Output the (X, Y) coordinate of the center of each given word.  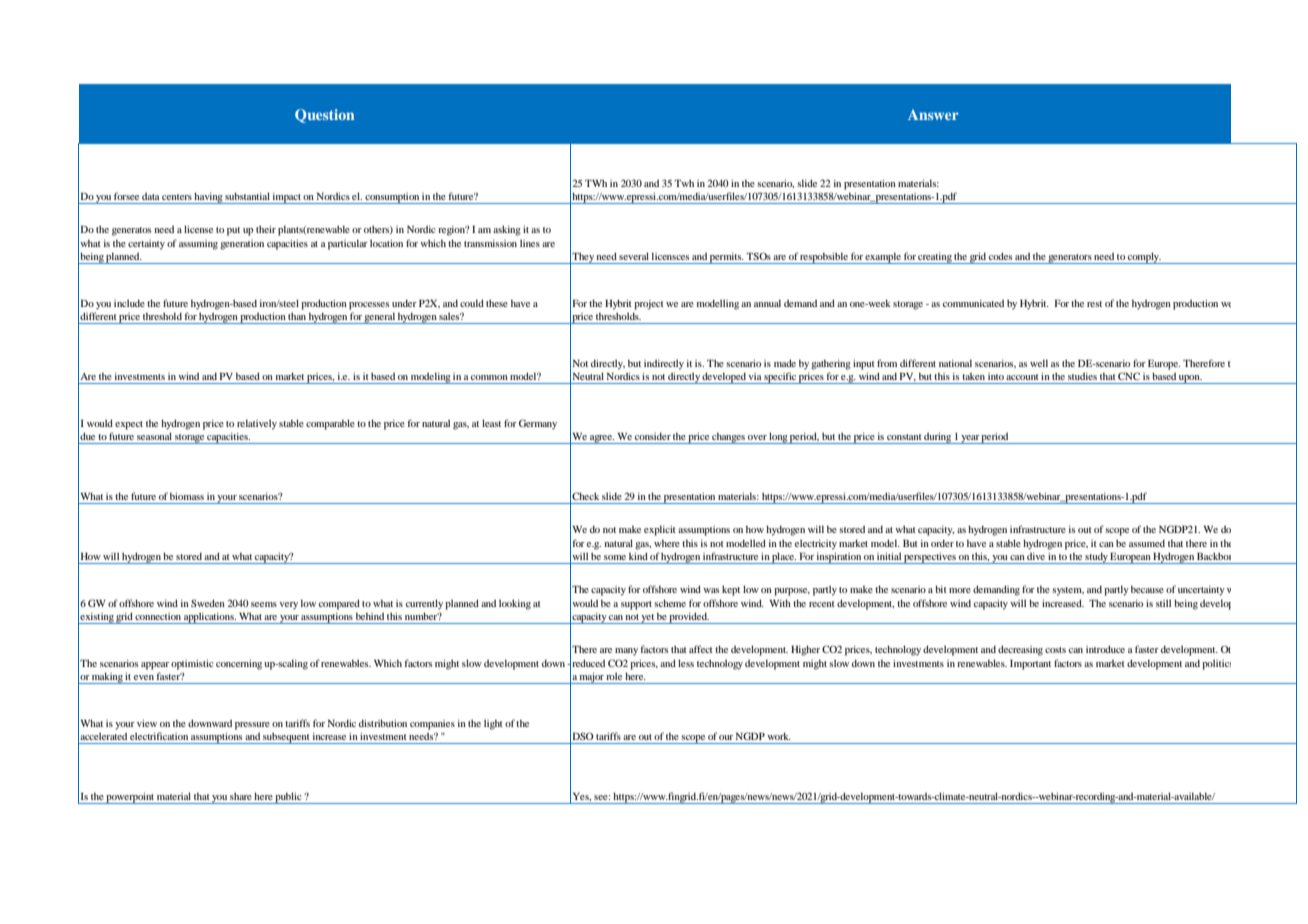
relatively (257, 424)
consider (653, 436)
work (779, 736)
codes (1000, 256)
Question (325, 116)
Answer (933, 114)
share (241, 796)
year (970, 439)
